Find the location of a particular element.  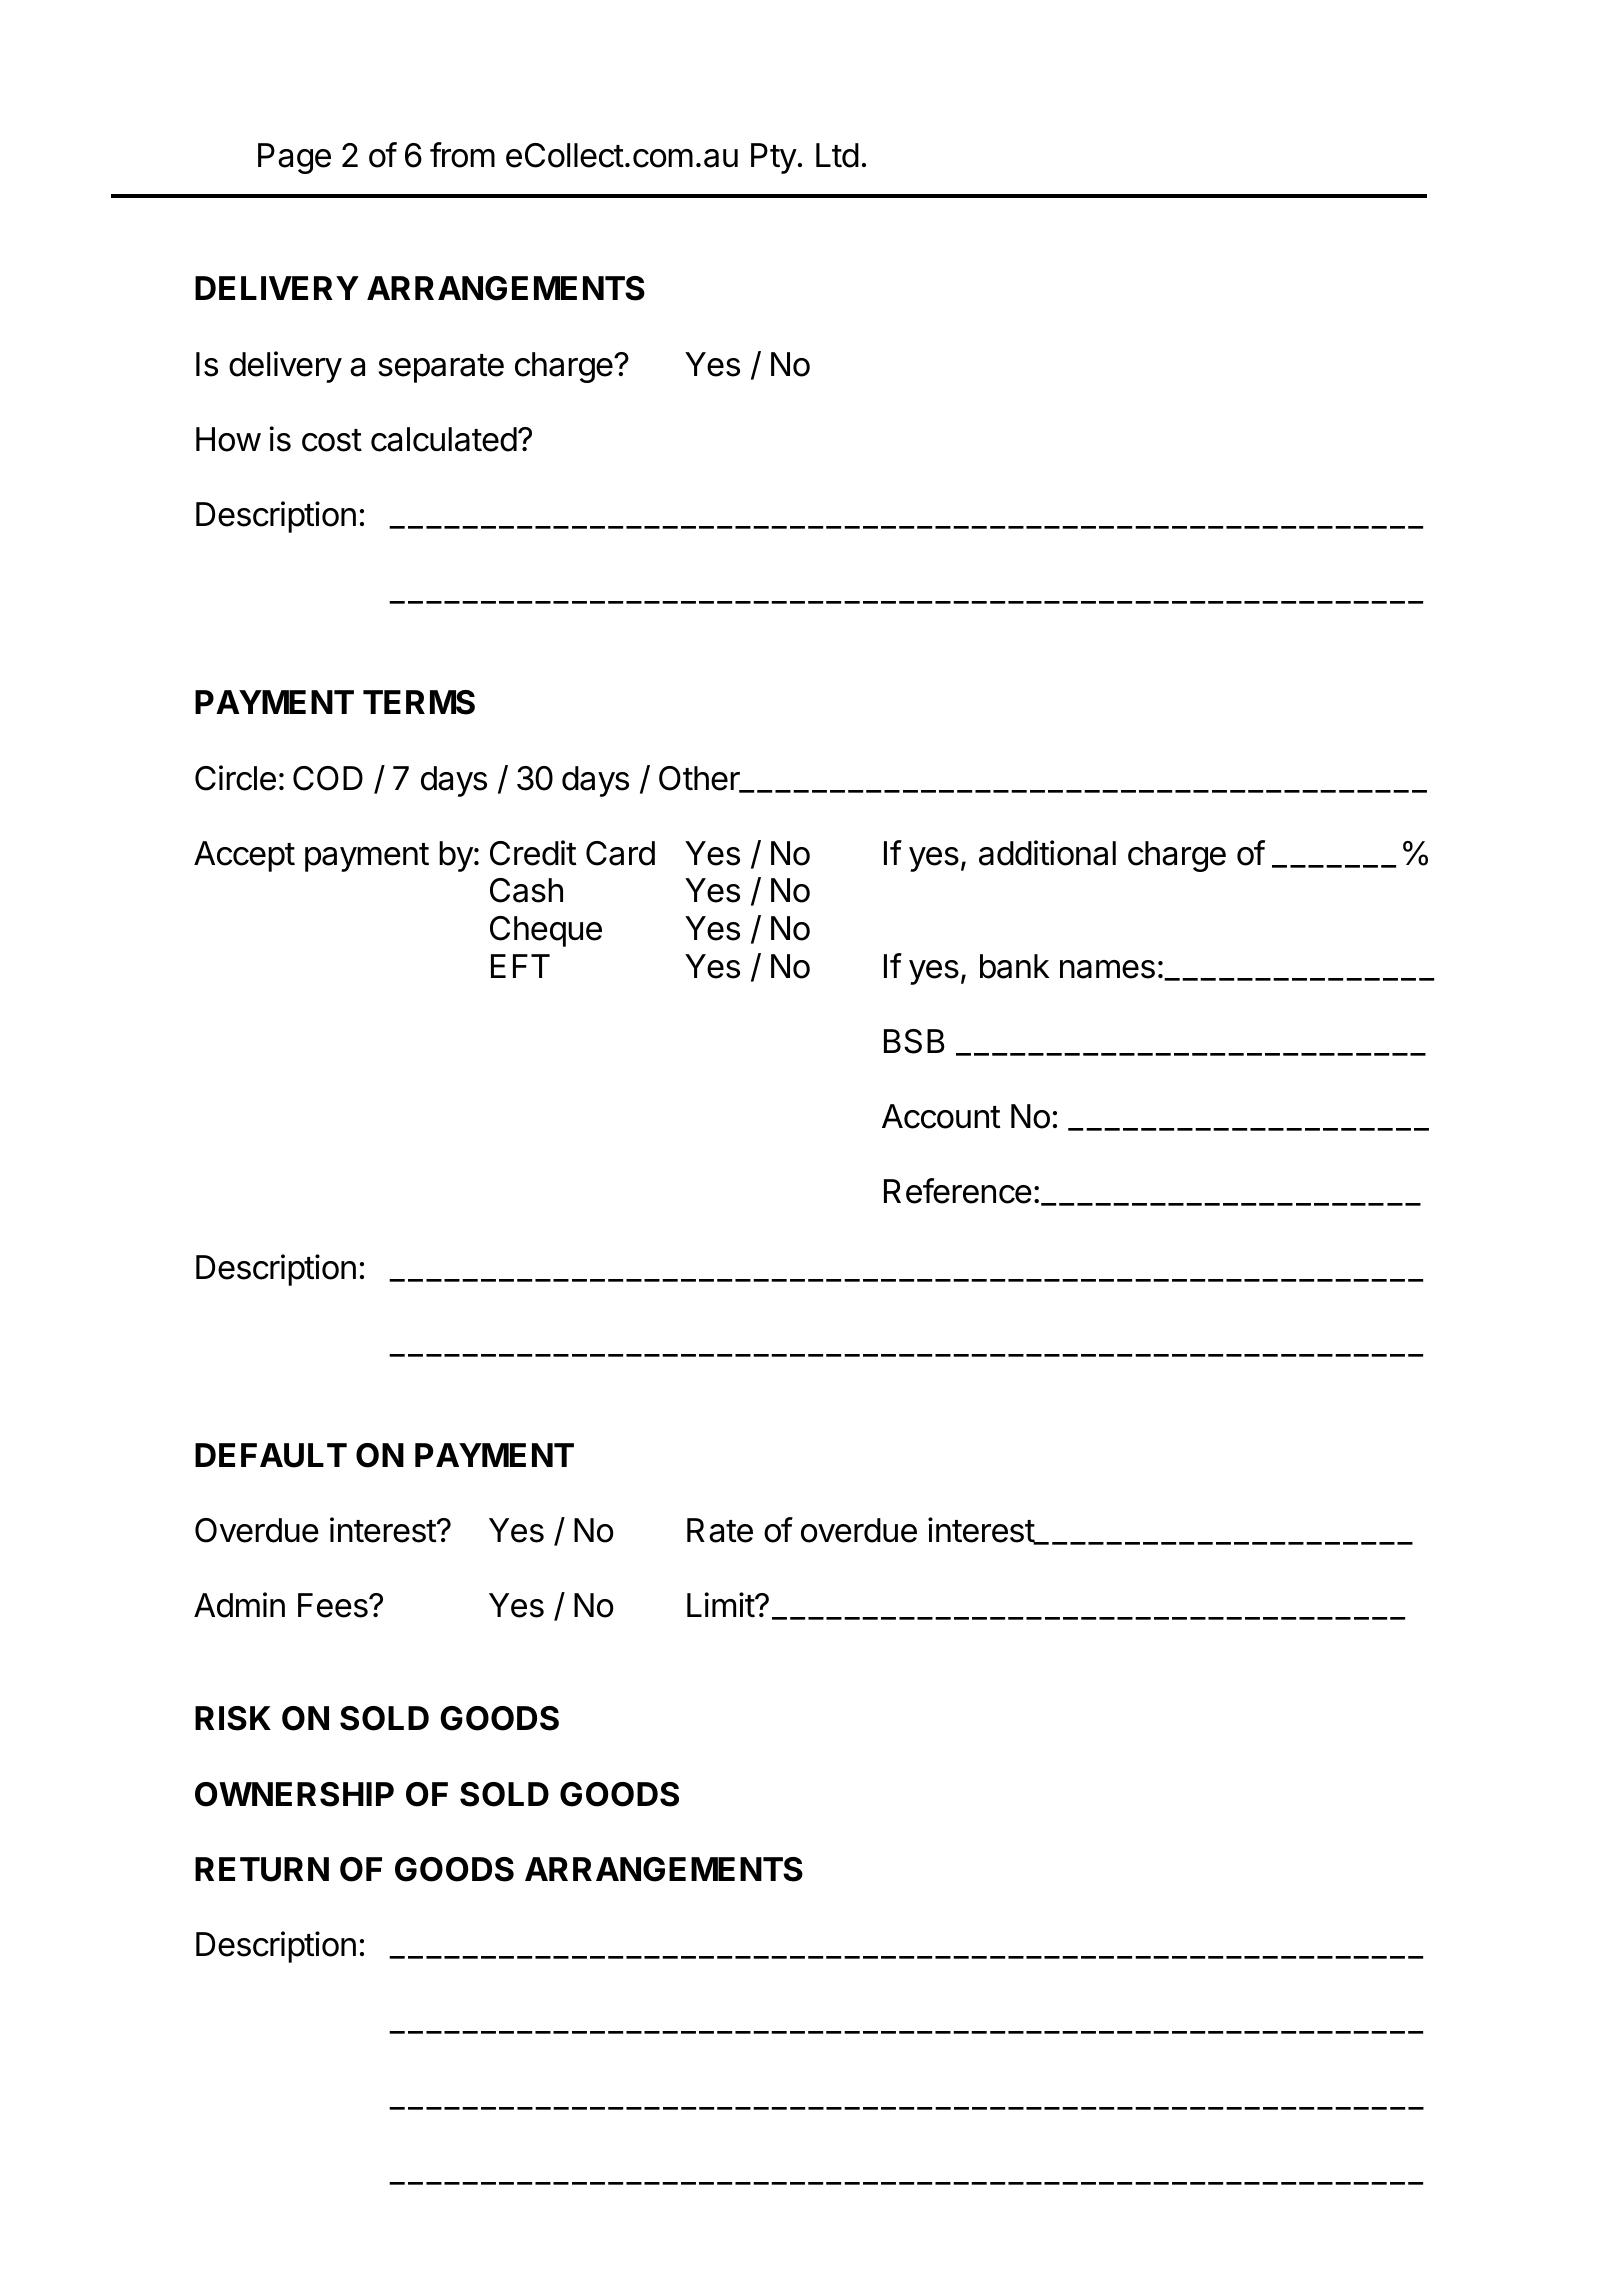

additional is located at coordinates (1047, 853).
